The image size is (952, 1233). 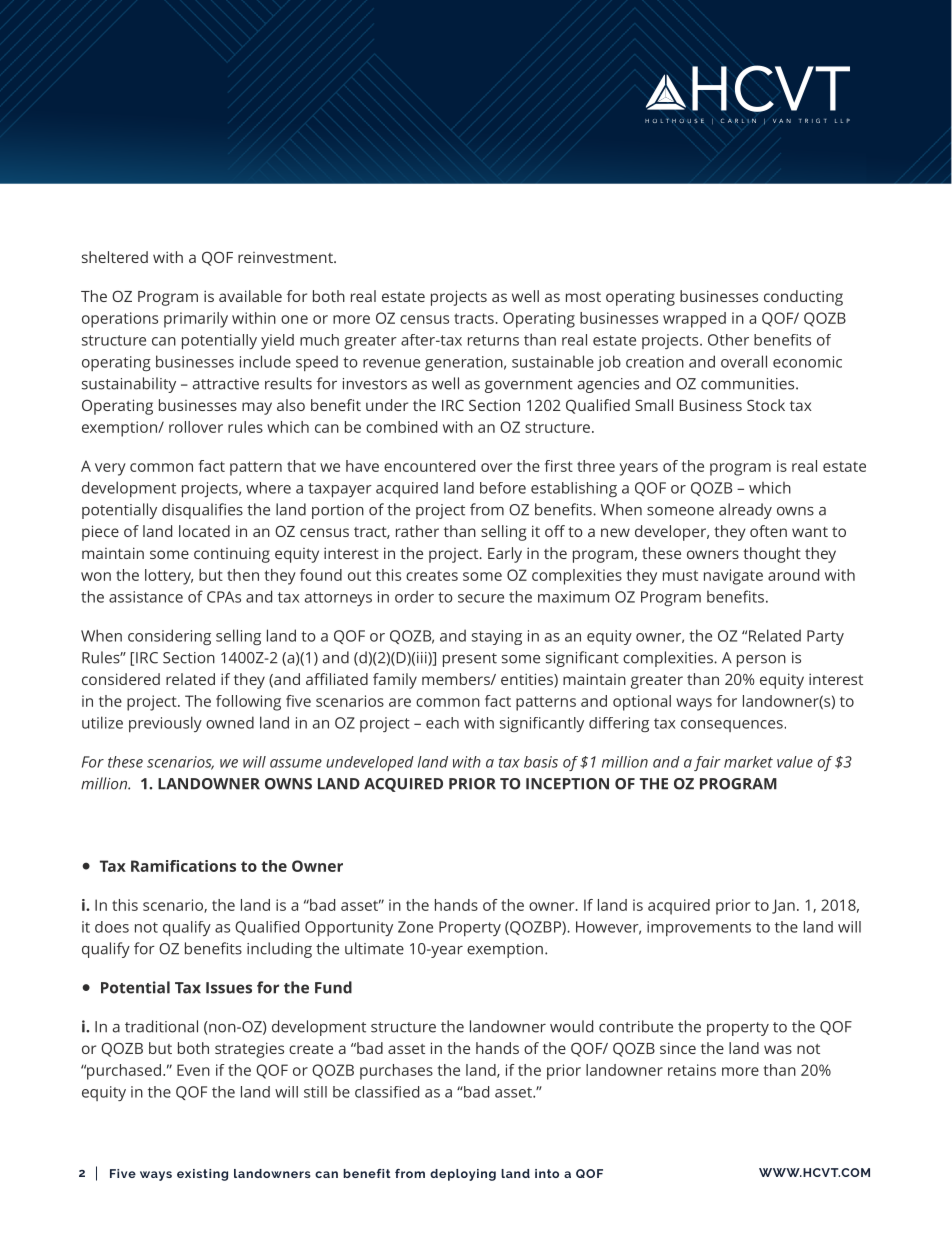 What do you see at coordinates (196, 320) in the image?
I see `primarily` at bounding box center [196, 320].
